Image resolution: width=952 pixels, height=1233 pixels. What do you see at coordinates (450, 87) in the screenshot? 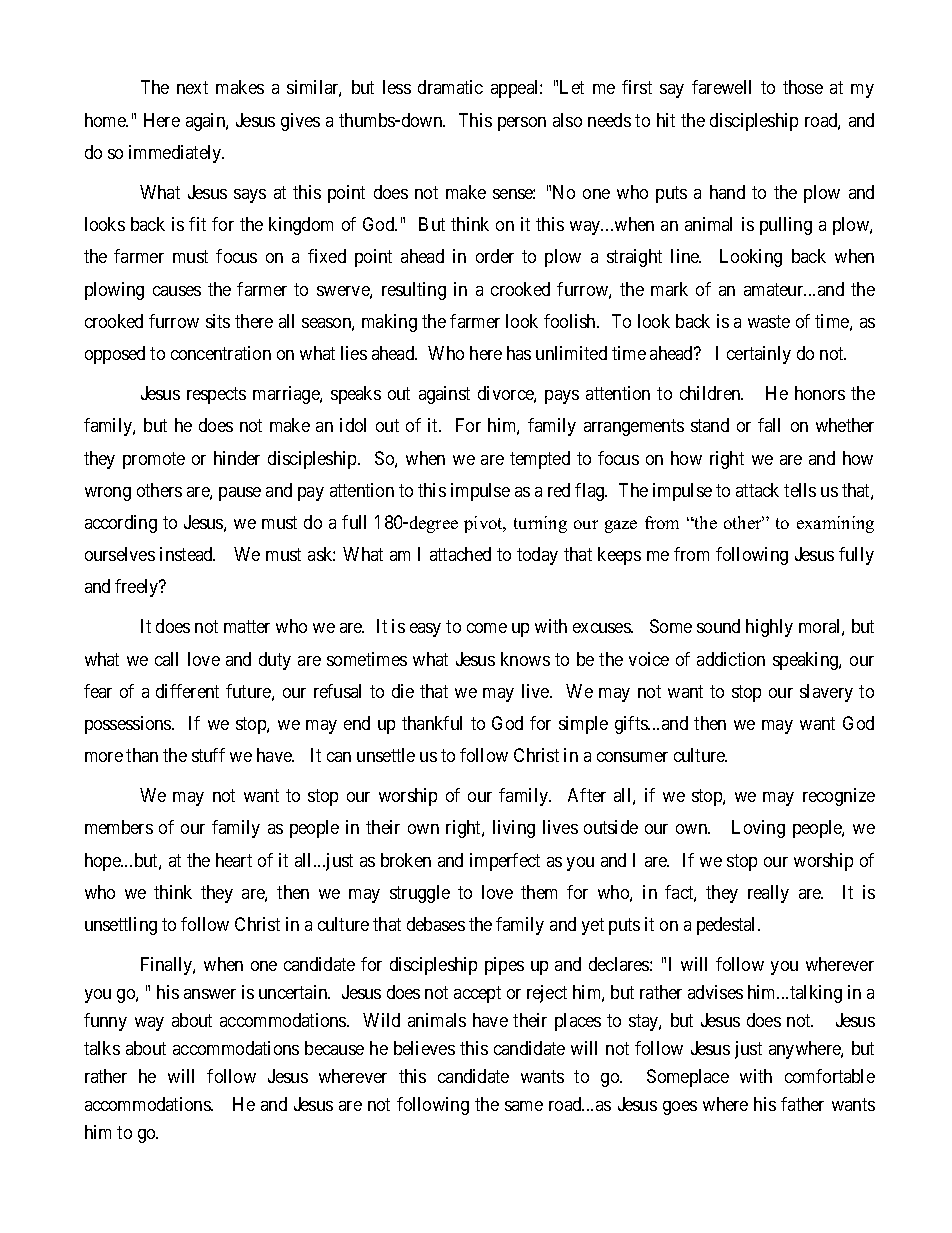
I see `dramatic` at bounding box center [450, 87].
